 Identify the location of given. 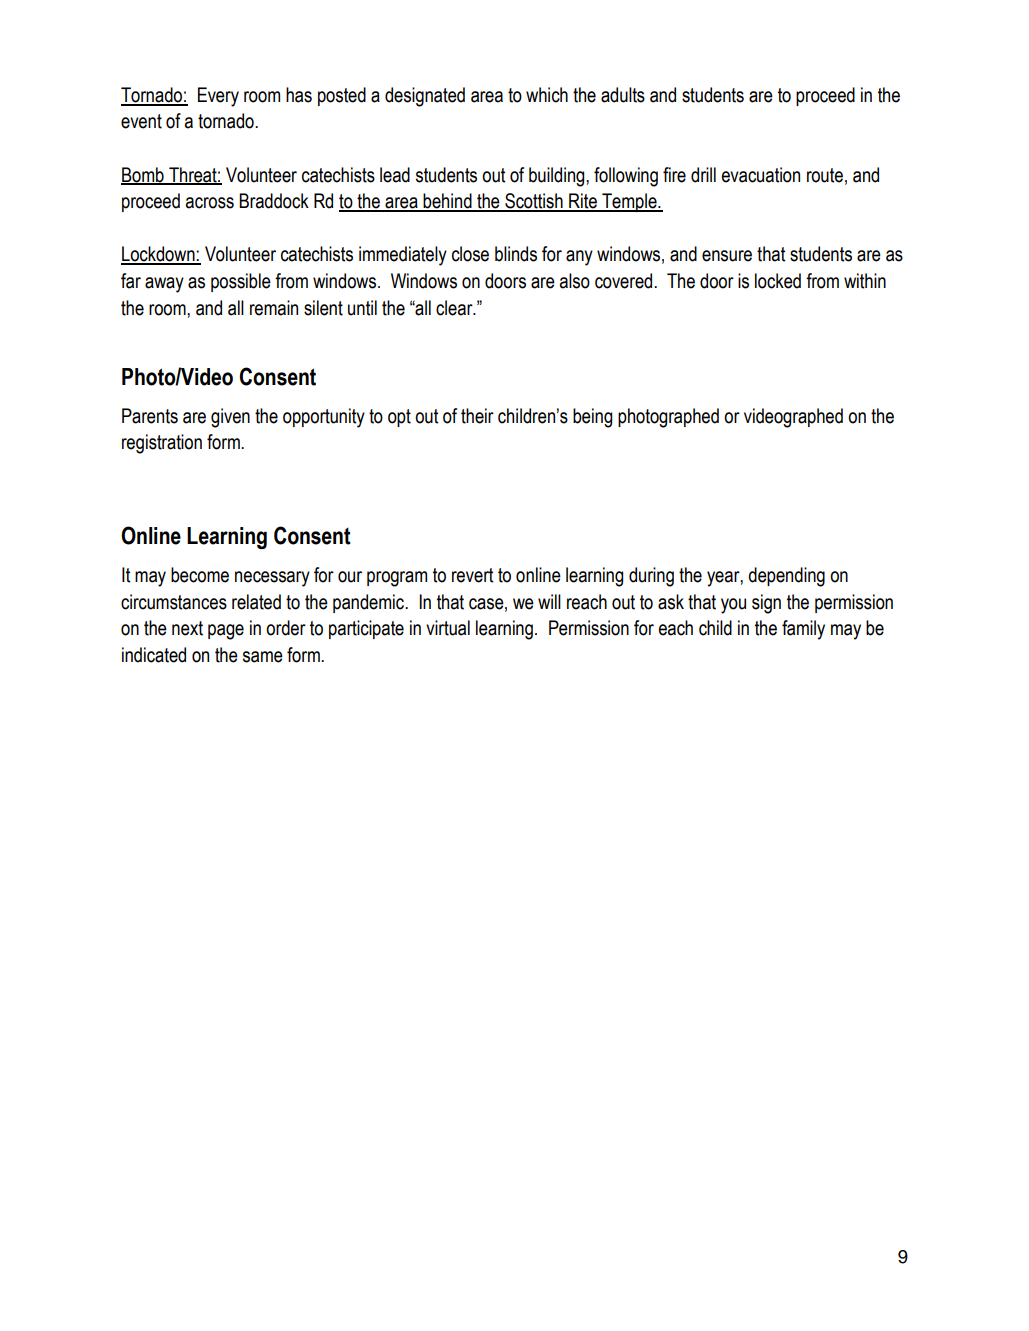
(230, 418).
